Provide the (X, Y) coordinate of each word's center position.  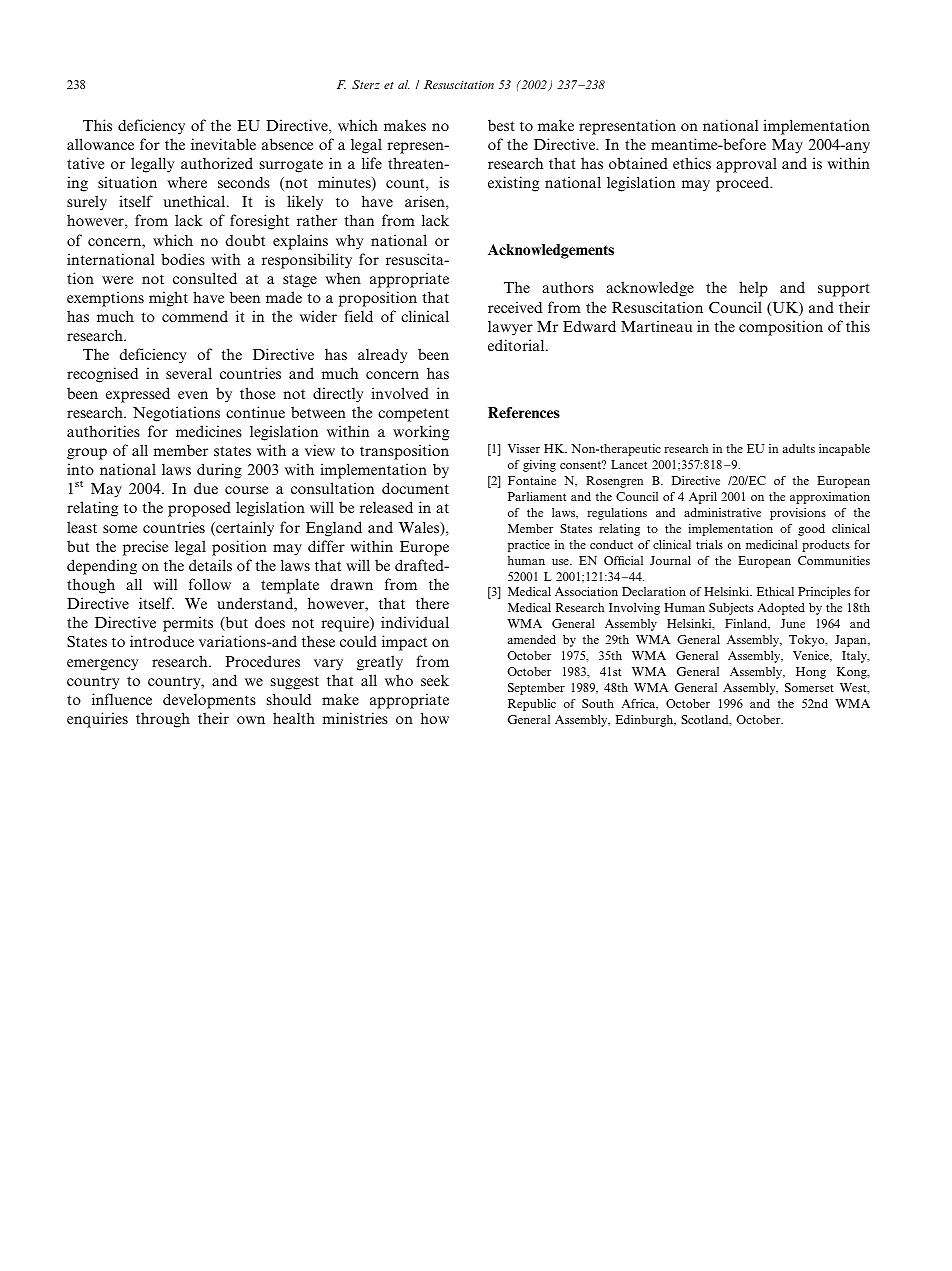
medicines (209, 431)
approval (746, 165)
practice (529, 546)
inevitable (223, 144)
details (210, 565)
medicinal (772, 544)
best (501, 125)
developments (209, 701)
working (421, 433)
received (515, 307)
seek (435, 680)
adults (799, 448)
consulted (205, 278)
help (753, 289)
